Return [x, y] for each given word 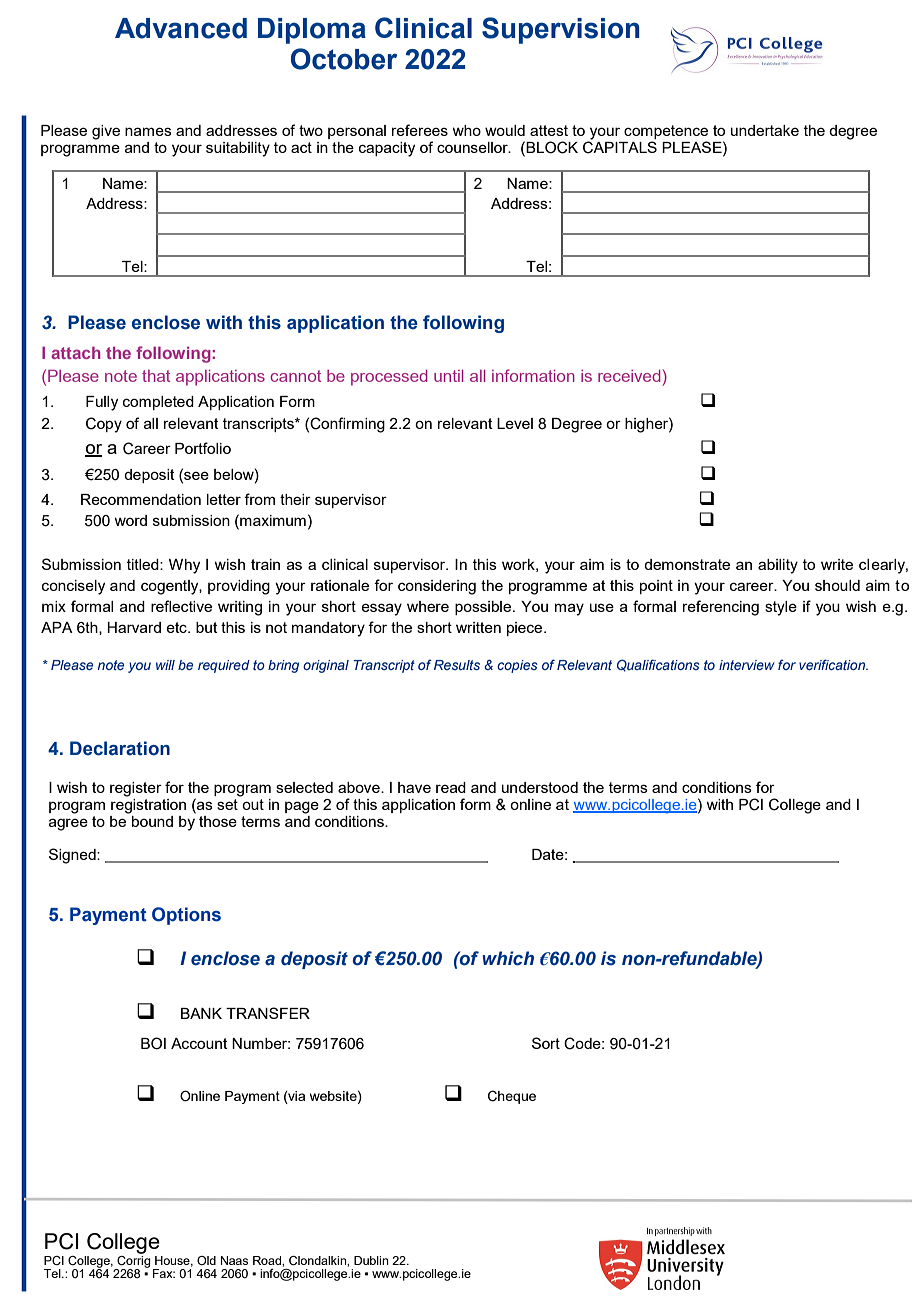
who [466, 130]
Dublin [371, 1260]
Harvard [134, 627]
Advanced [181, 28]
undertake [765, 130]
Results [457, 665]
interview [746, 665]
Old [206, 1260]
